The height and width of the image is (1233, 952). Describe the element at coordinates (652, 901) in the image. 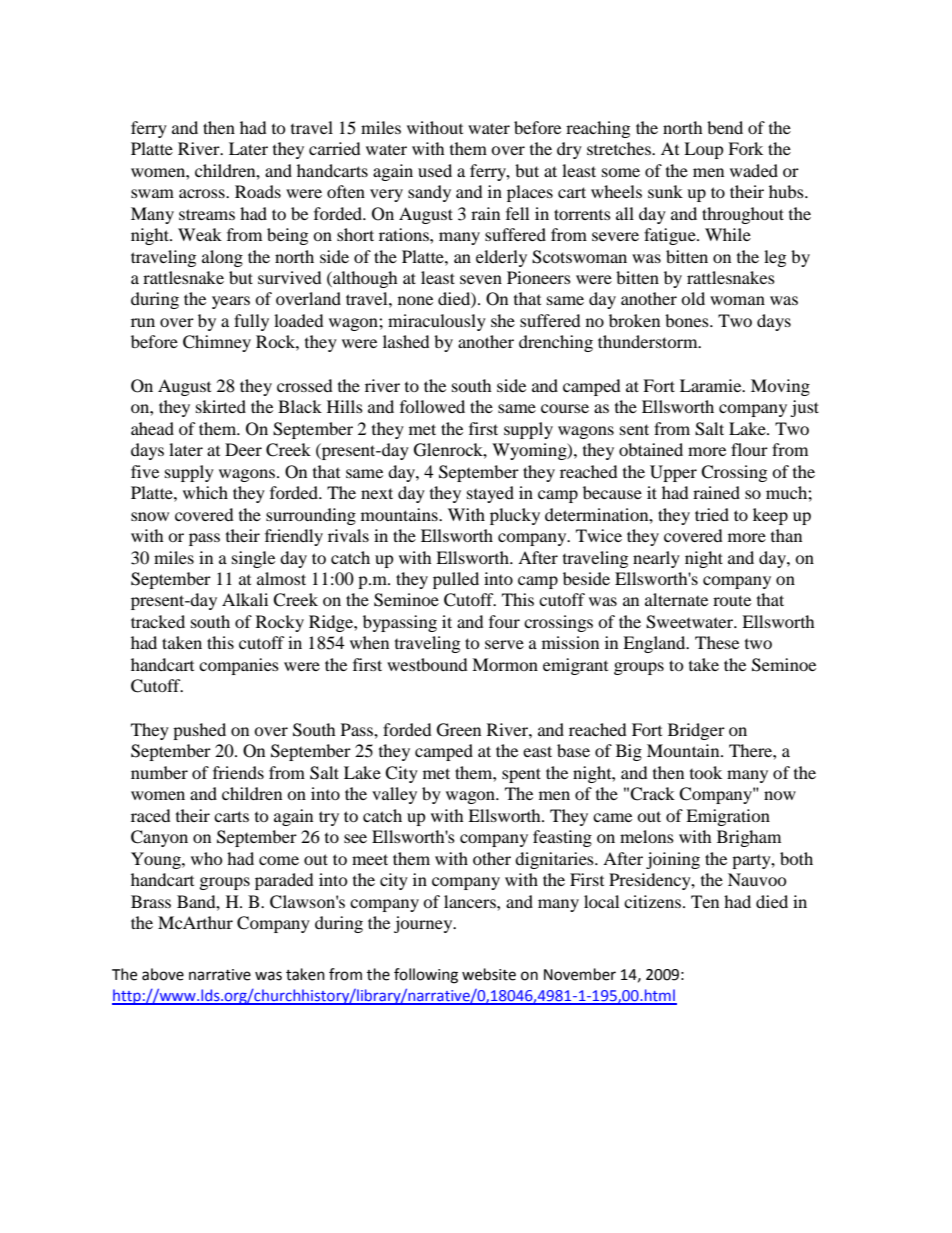

I see `citizens` at that location.
